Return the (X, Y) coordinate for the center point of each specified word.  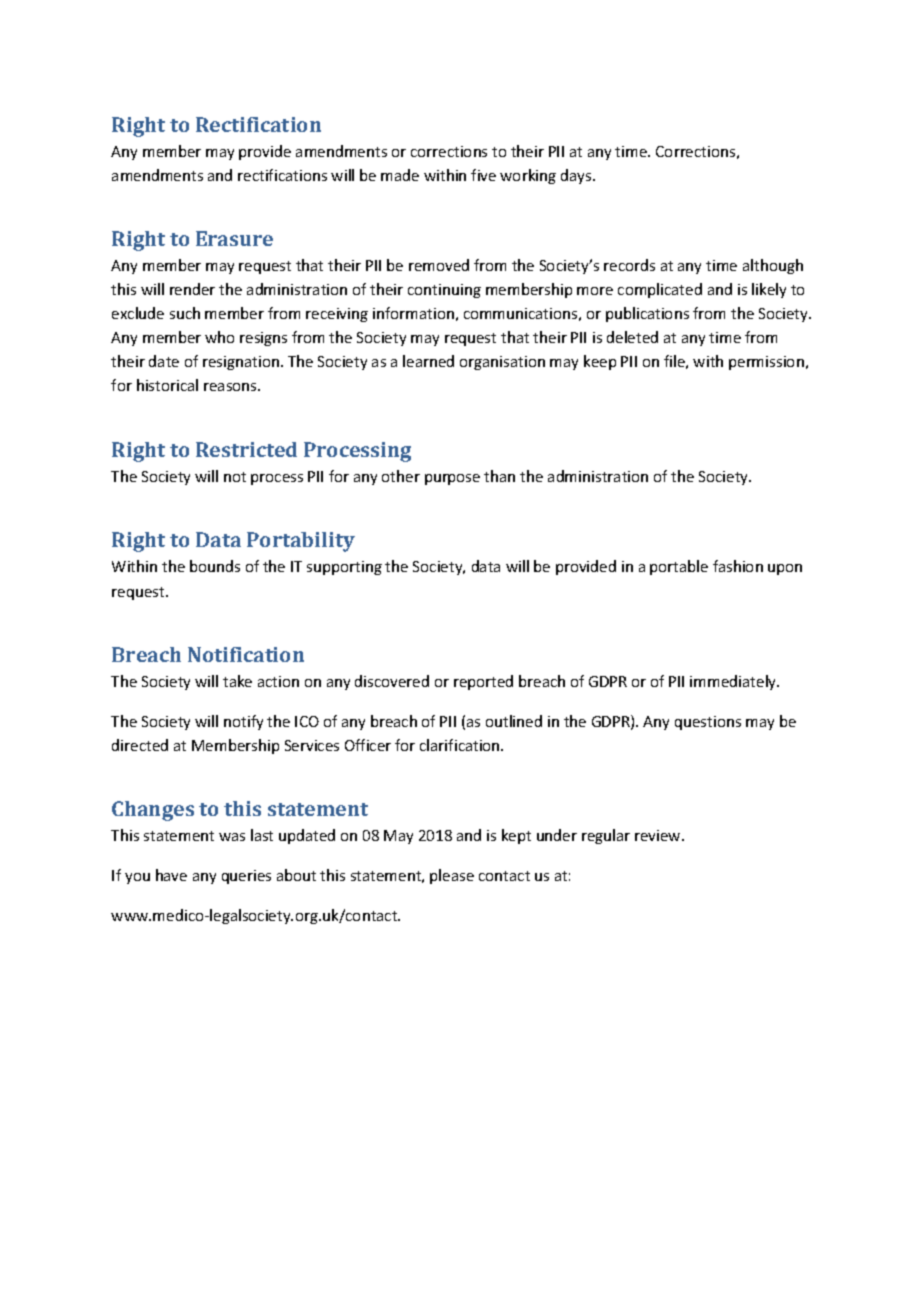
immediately (734, 682)
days (577, 176)
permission (766, 363)
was (232, 837)
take (237, 681)
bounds (215, 566)
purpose (452, 479)
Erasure (234, 238)
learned (428, 361)
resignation (241, 363)
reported (483, 682)
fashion (738, 566)
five (483, 175)
